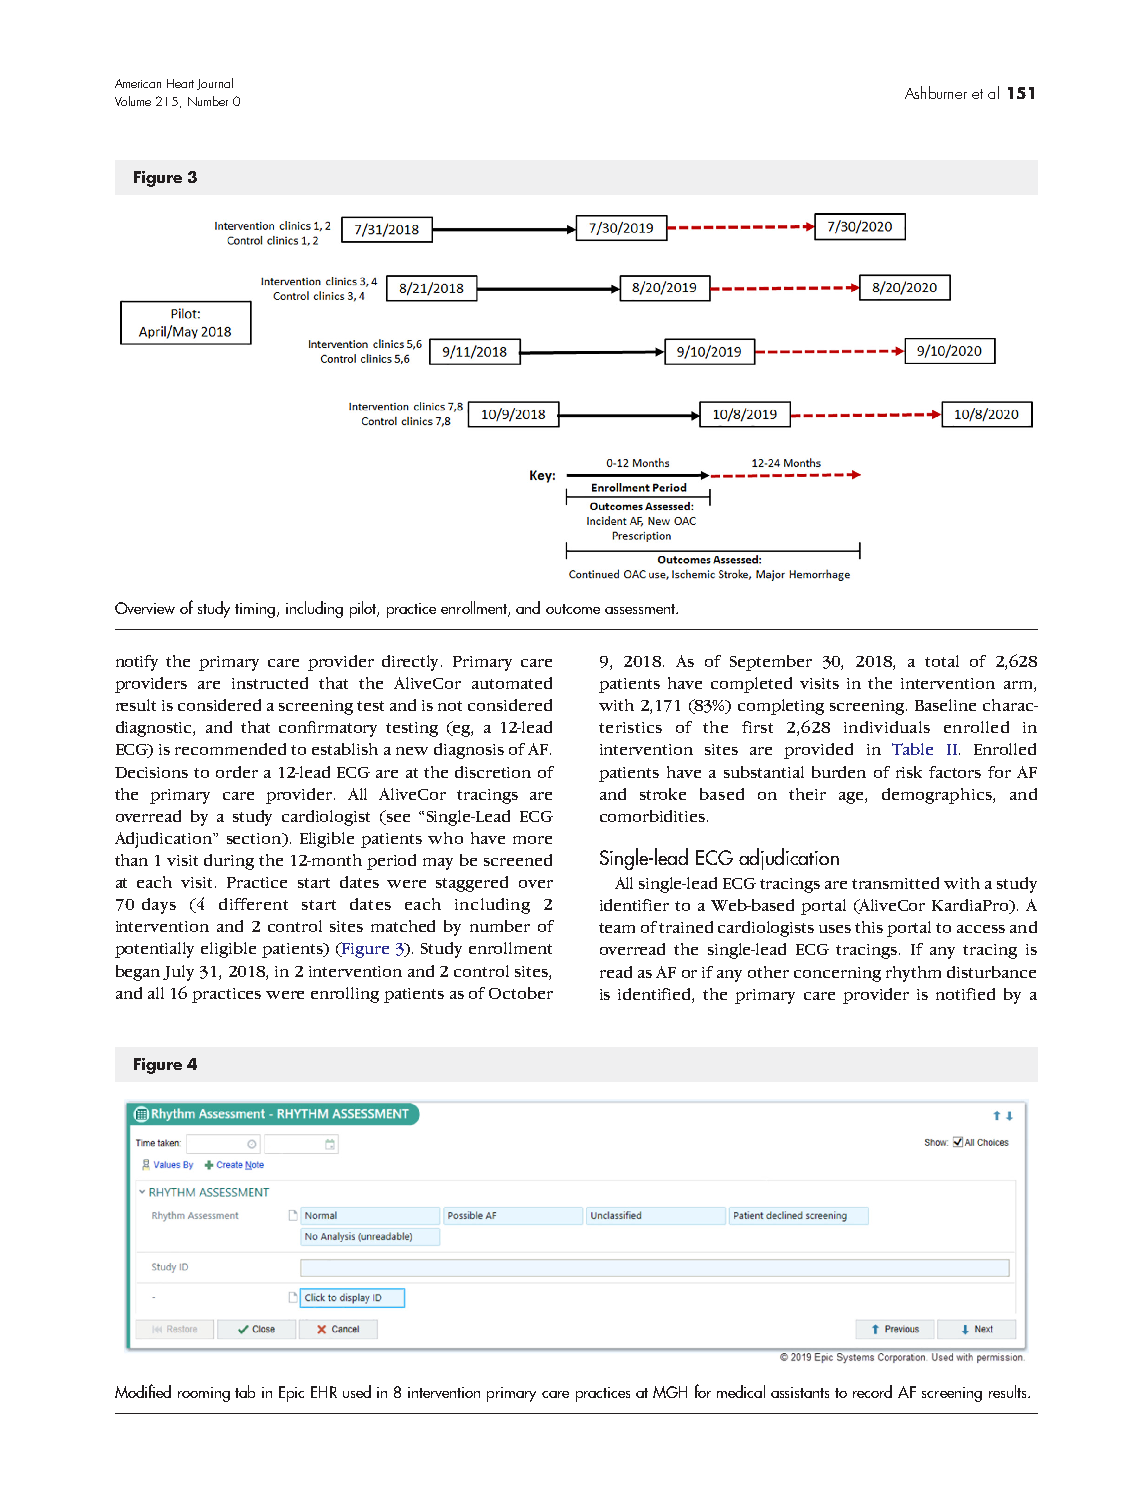 Image resolution: width=1129 pixels, height=1511 pixels. What do you see at coordinates (641, 609) in the document?
I see `assessment` at bounding box center [641, 609].
